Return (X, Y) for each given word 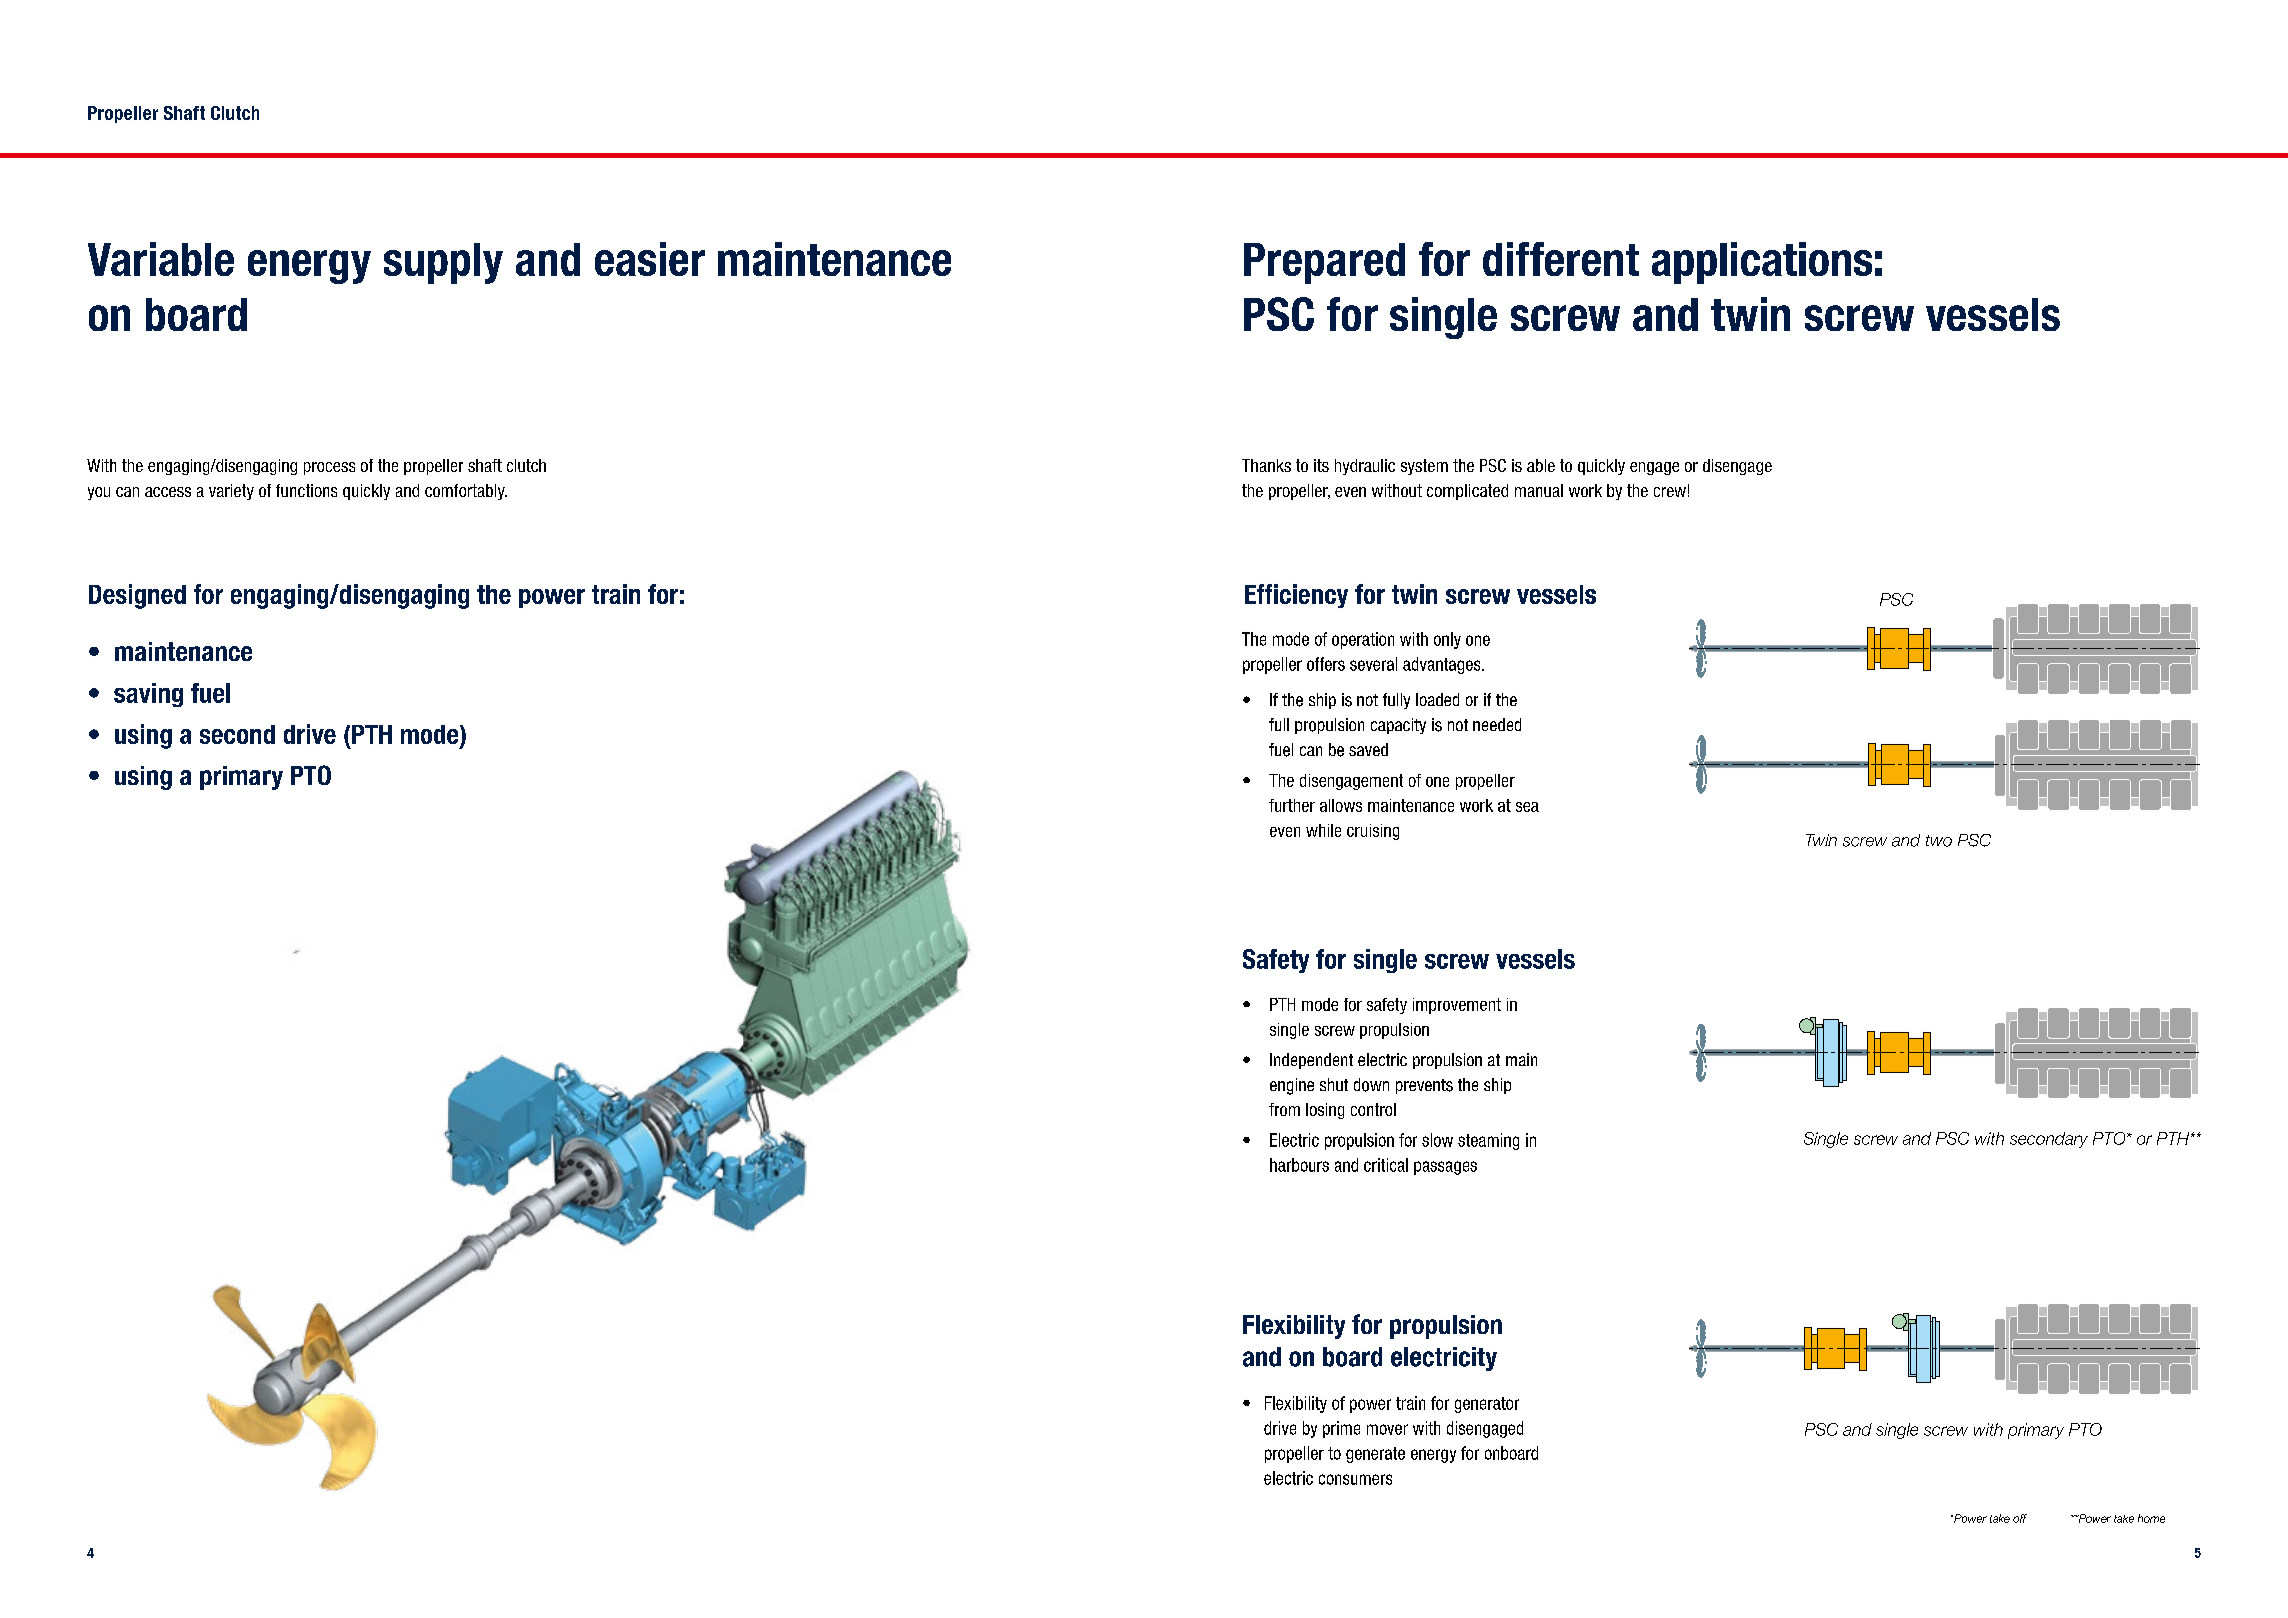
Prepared (1324, 263)
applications (1762, 263)
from (1284, 1109)
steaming (1488, 1141)
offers (1326, 664)
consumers (1355, 1479)
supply (443, 263)
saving (148, 695)
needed (1497, 724)
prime (1341, 1429)
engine (1292, 1086)
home (2151, 1518)
